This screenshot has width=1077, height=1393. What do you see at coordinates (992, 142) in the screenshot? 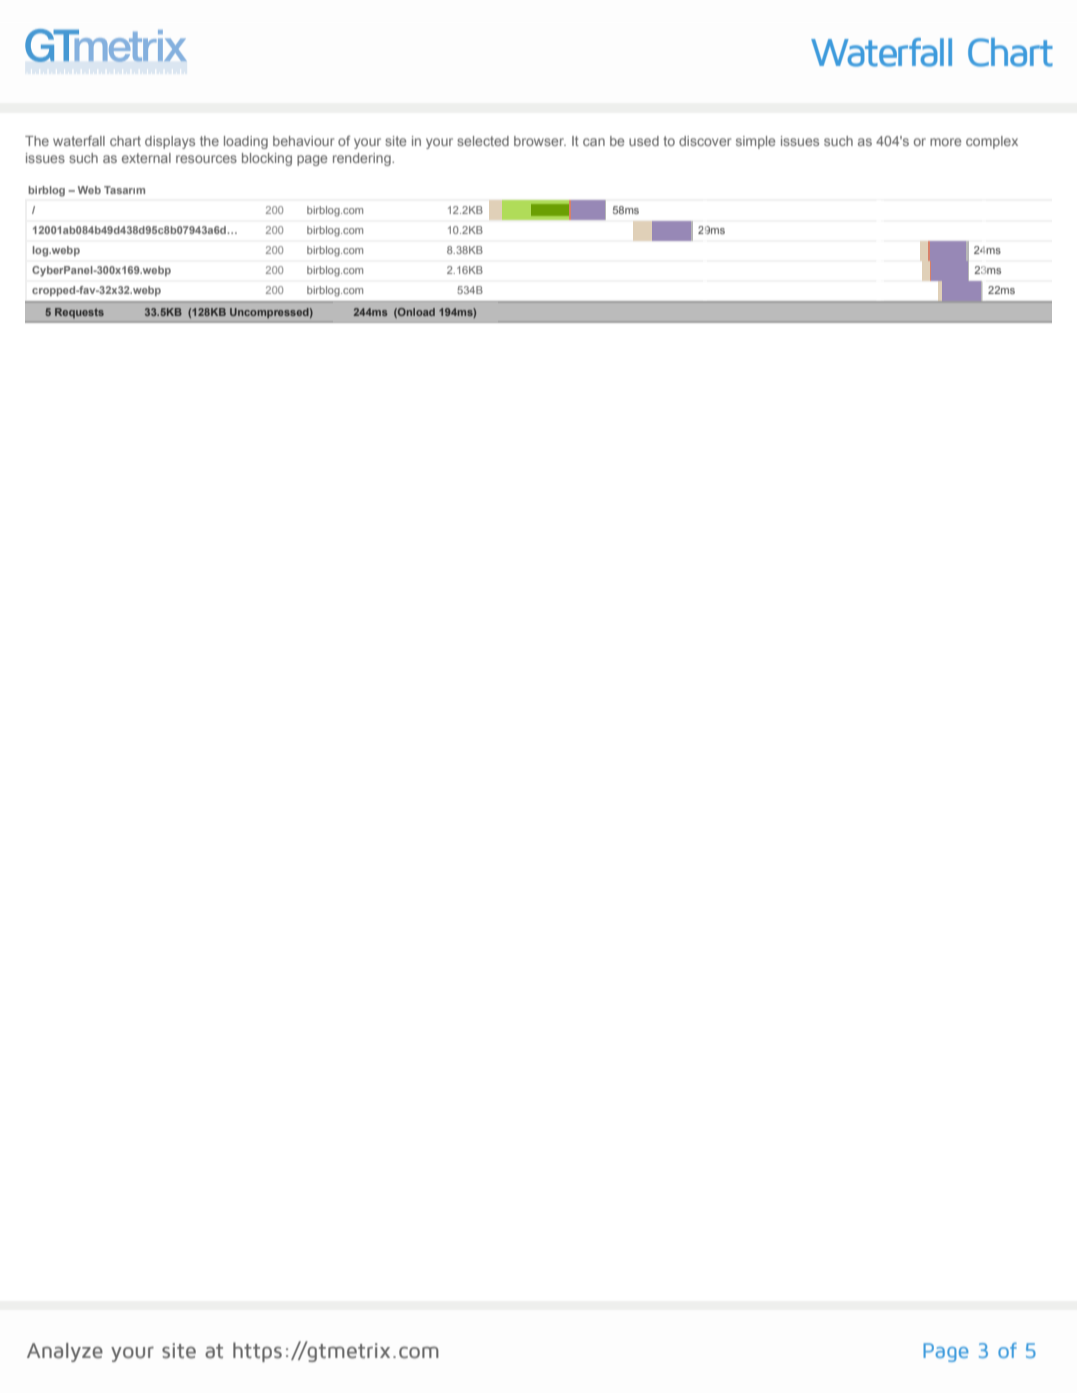
I see `complex` at bounding box center [992, 142].
